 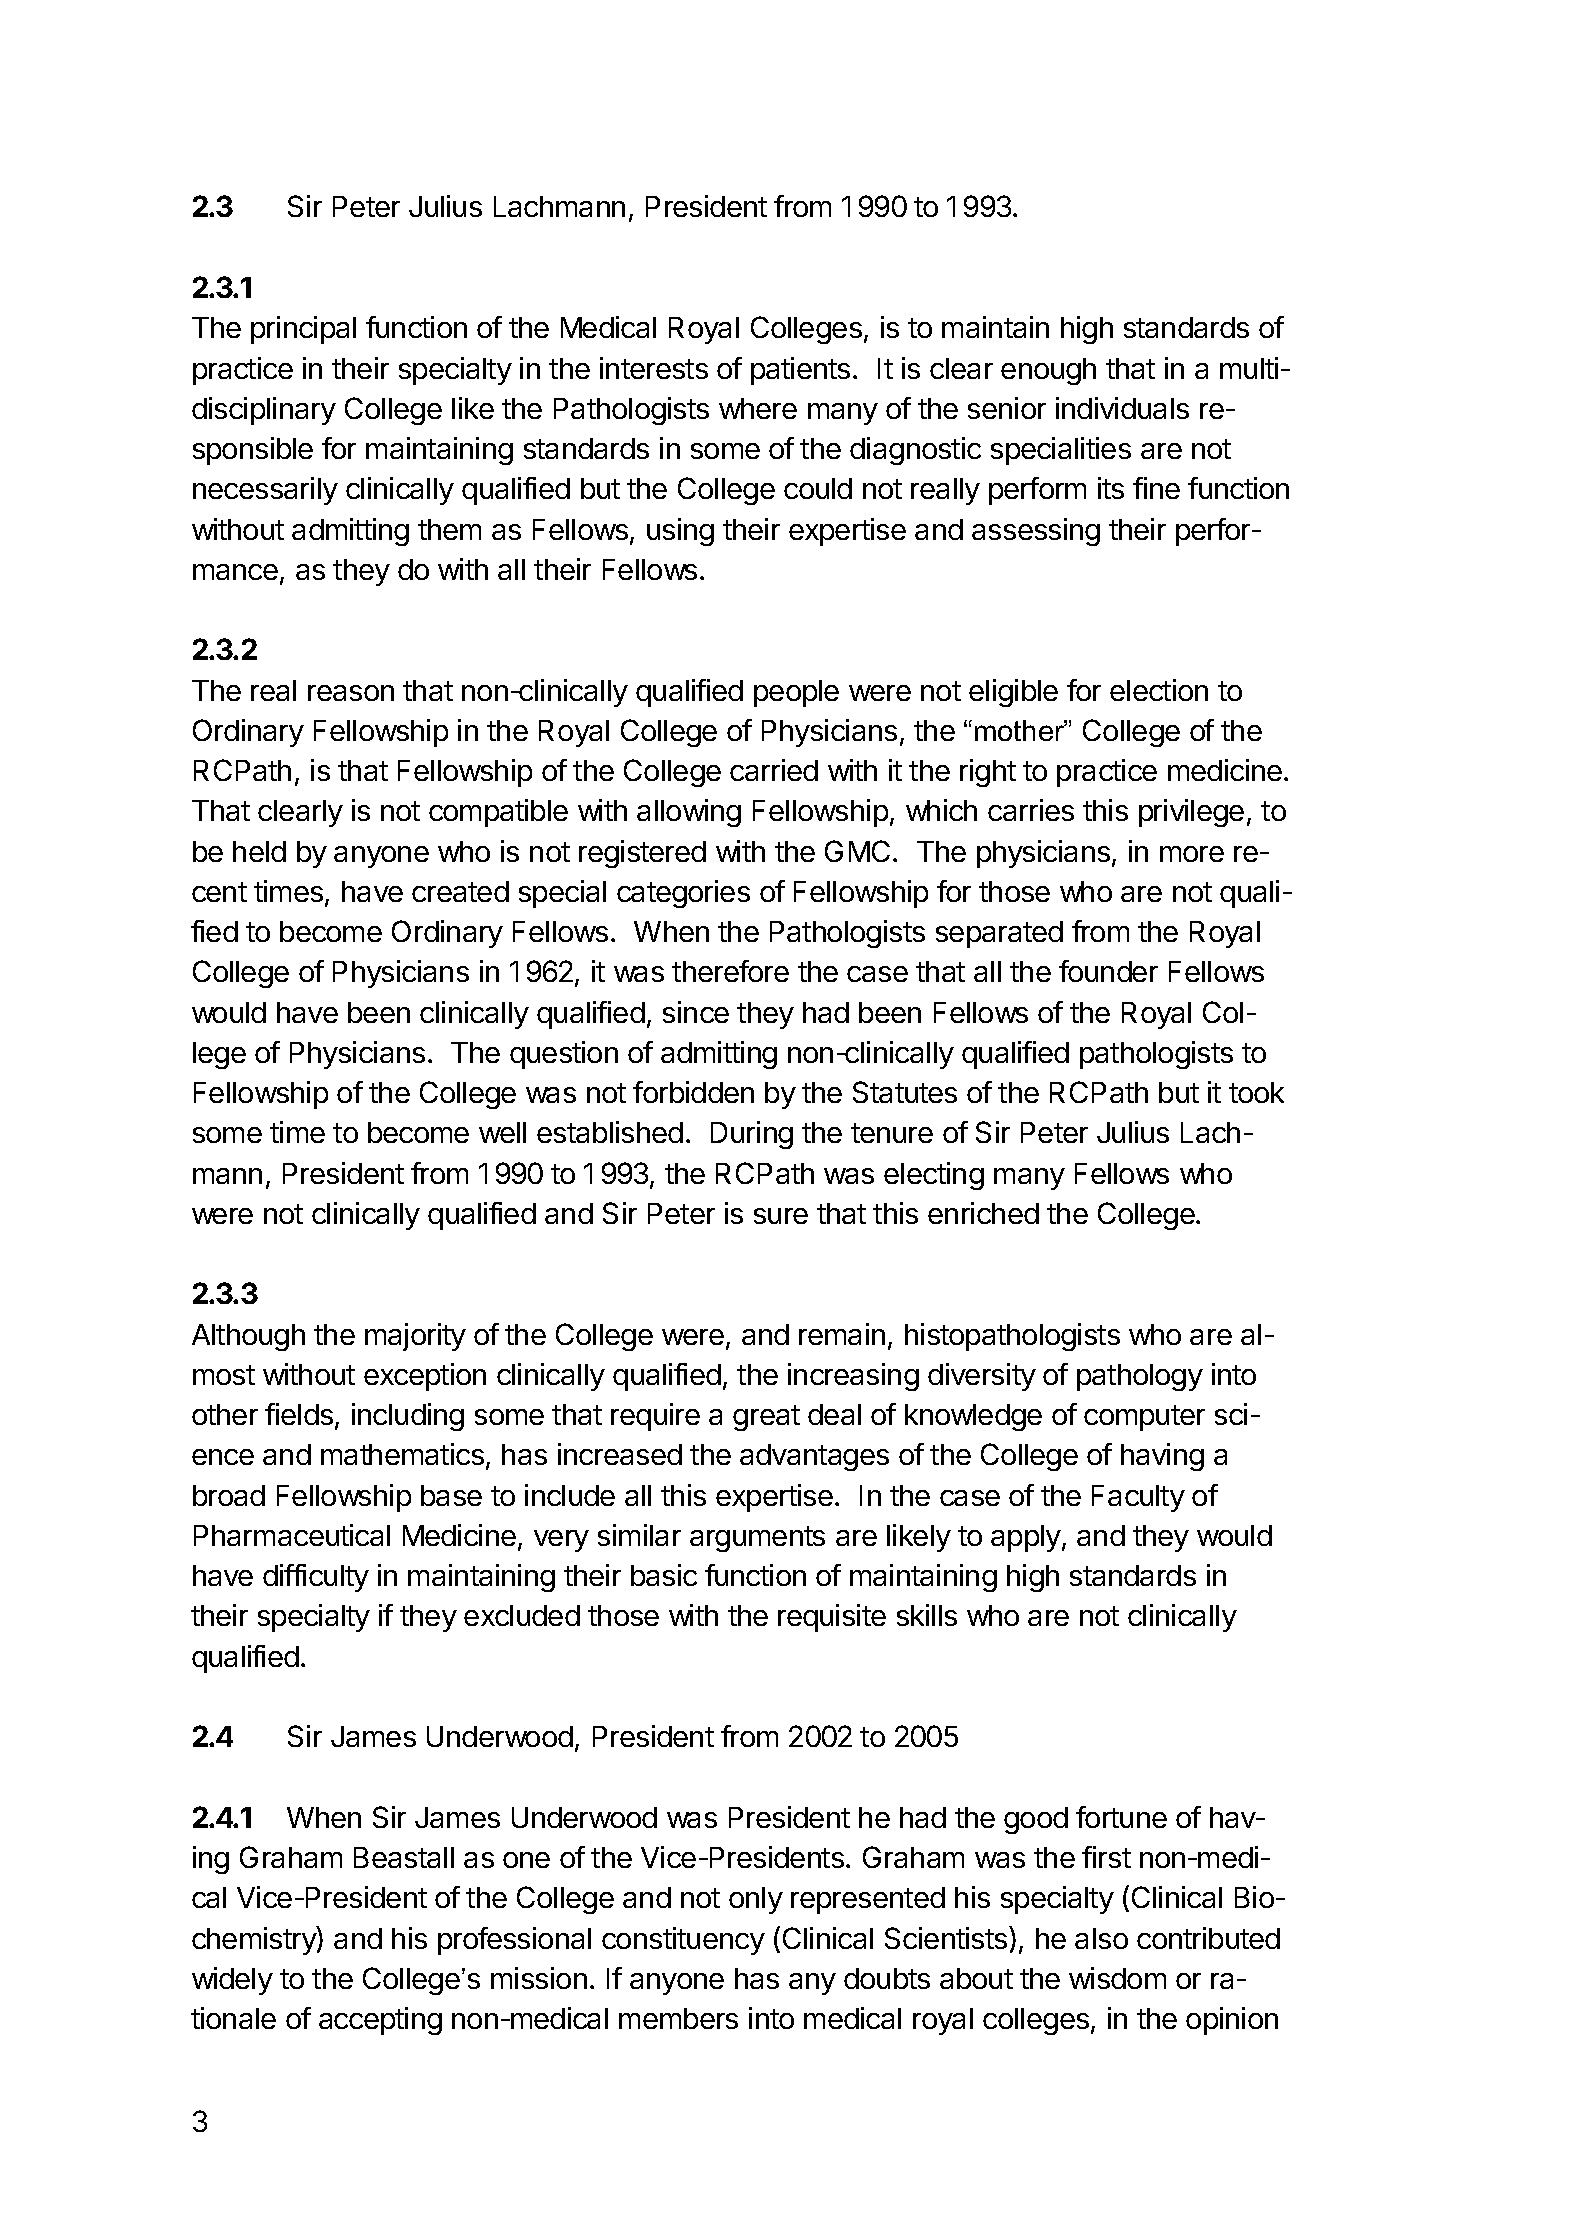 What do you see at coordinates (303, 330) in the screenshot?
I see `principal` at bounding box center [303, 330].
